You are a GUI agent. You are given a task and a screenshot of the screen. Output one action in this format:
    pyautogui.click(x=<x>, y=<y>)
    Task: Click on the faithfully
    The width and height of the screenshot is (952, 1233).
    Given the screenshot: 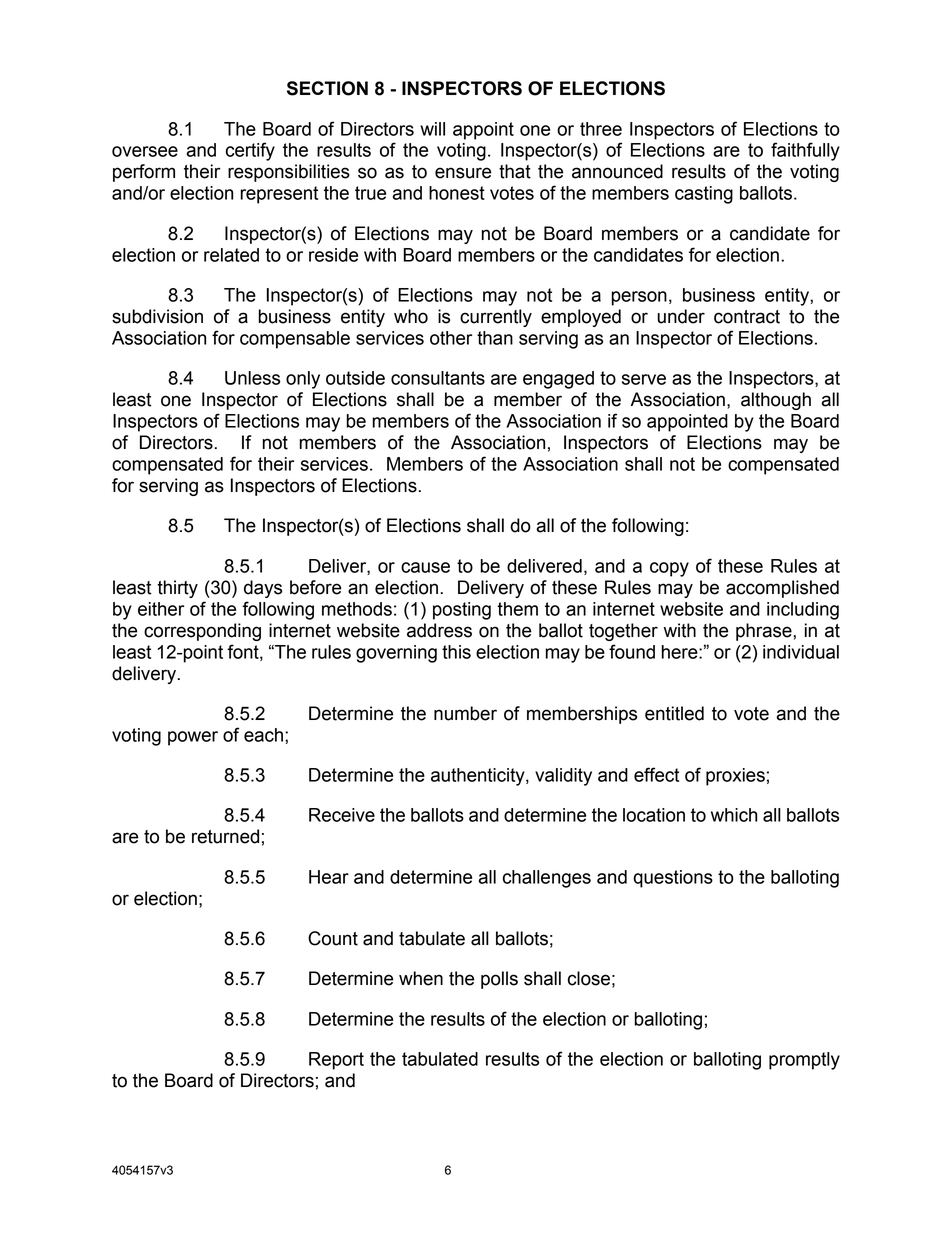 What is the action you would take?
    pyautogui.click(x=805, y=151)
